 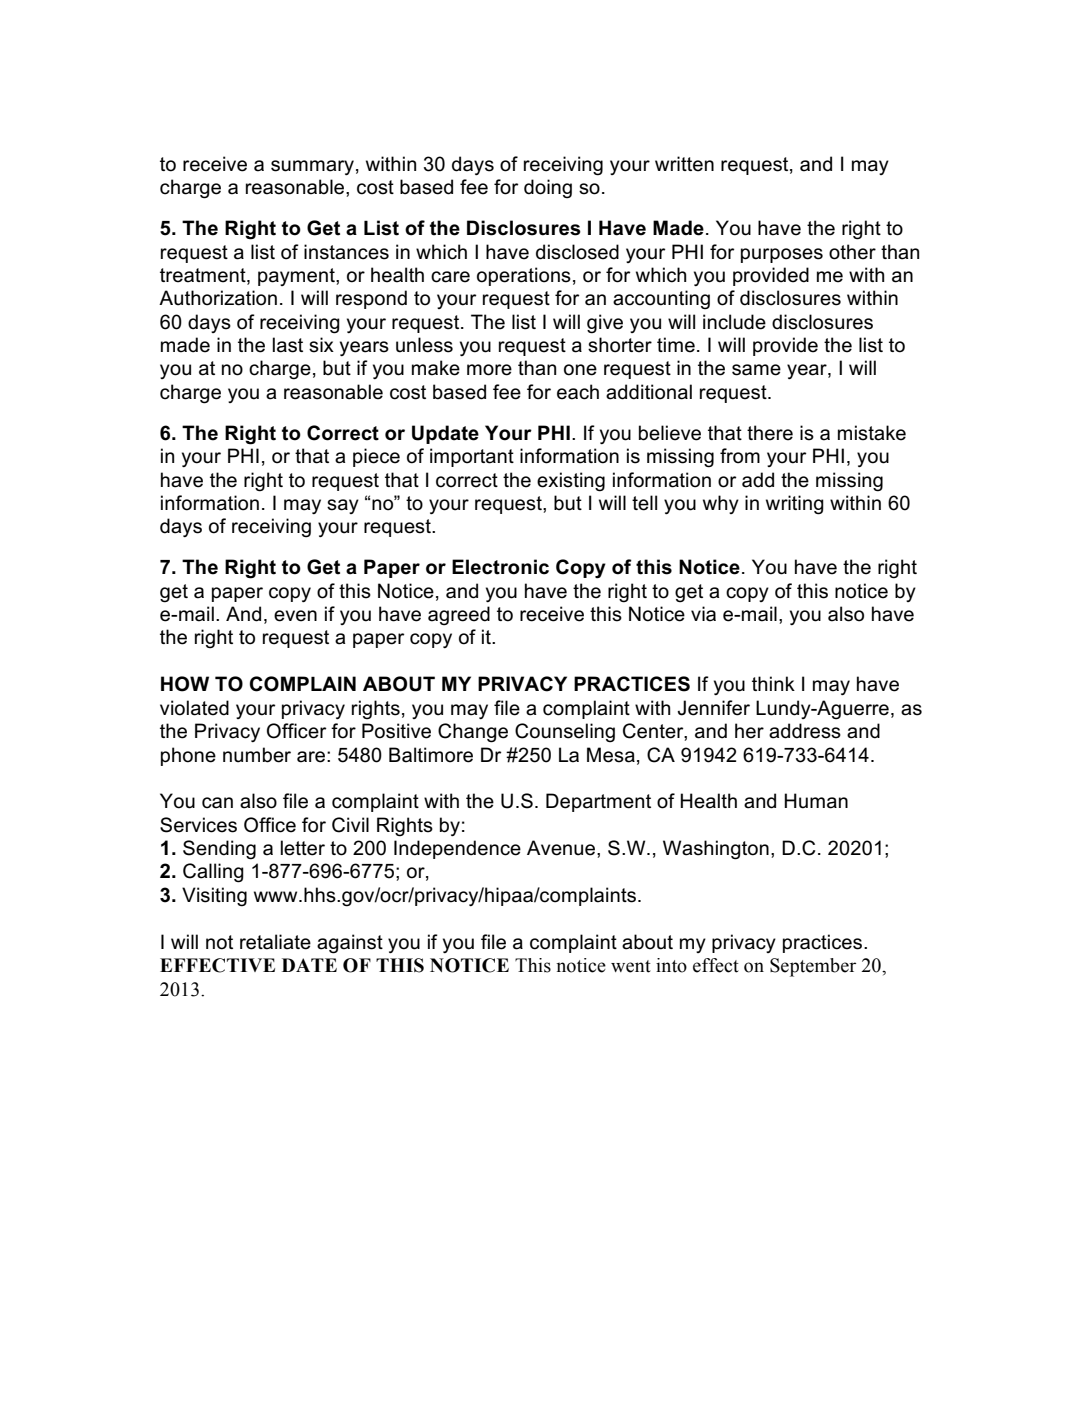 I want to click on violated, so click(x=194, y=708).
